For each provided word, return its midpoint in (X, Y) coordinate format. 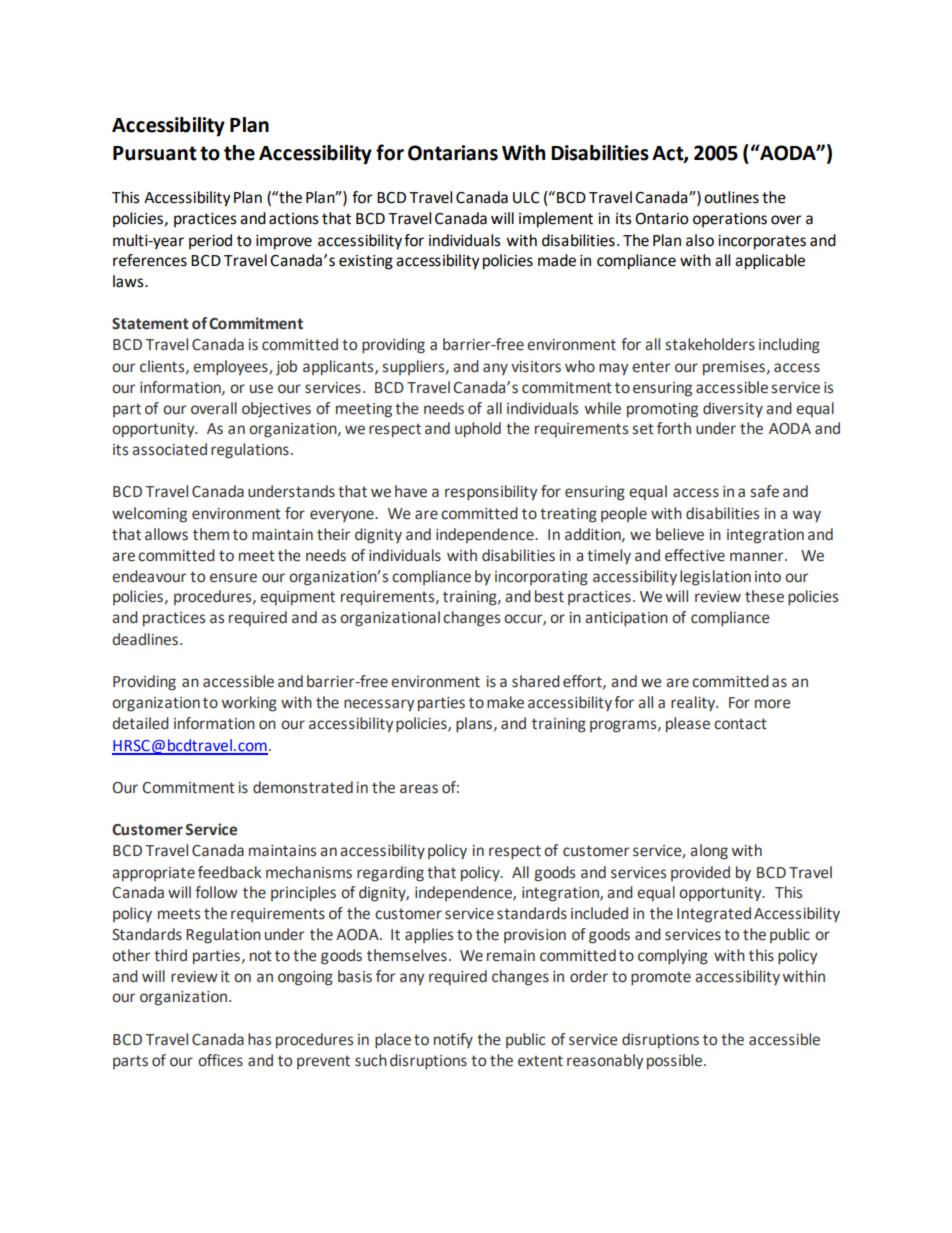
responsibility (491, 493)
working (249, 704)
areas (419, 789)
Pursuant (155, 153)
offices (220, 1060)
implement (556, 220)
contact (740, 724)
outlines (731, 197)
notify (453, 1040)
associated (169, 449)
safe (765, 491)
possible (676, 1062)
